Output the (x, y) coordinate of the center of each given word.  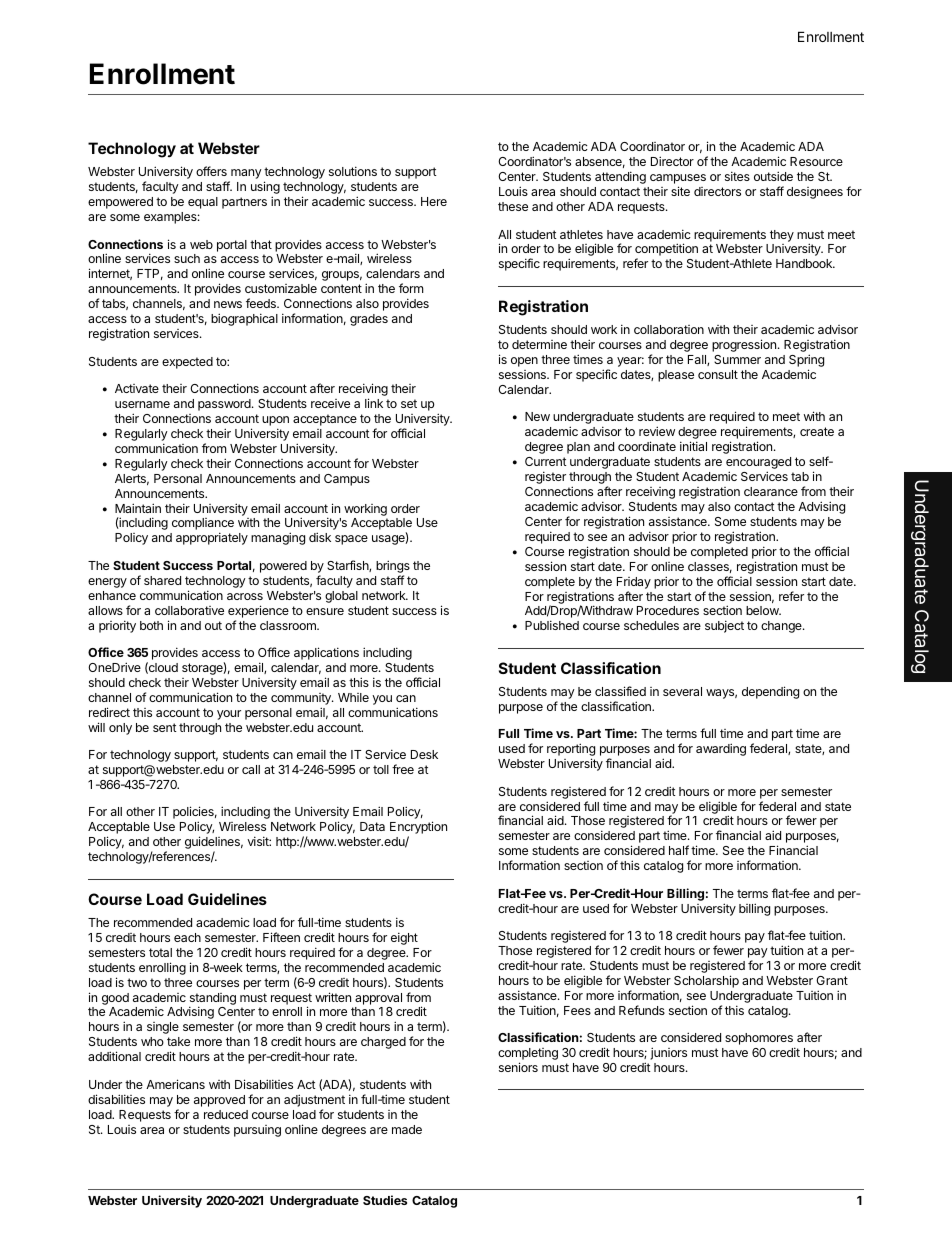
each (187, 937)
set (409, 403)
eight (404, 938)
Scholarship (706, 981)
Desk (424, 754)
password (225, 405)
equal (203, 203)
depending (770, 692)
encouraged (758, 464)
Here (434, 201)
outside (773, 176)
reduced (226, 1114)
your (229, 715)
